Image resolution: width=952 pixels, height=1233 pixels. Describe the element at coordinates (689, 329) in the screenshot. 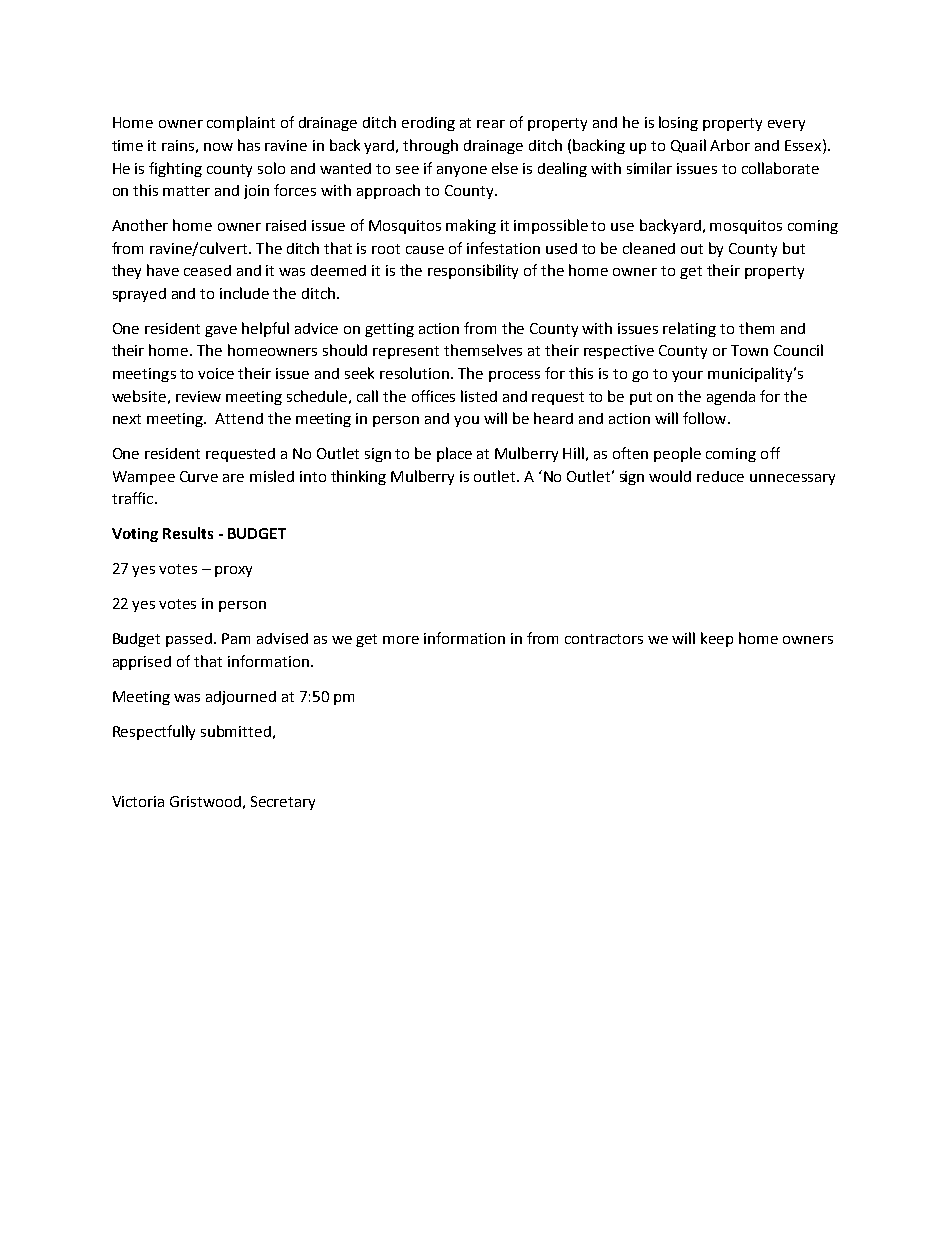

I see `relating` at that location.
